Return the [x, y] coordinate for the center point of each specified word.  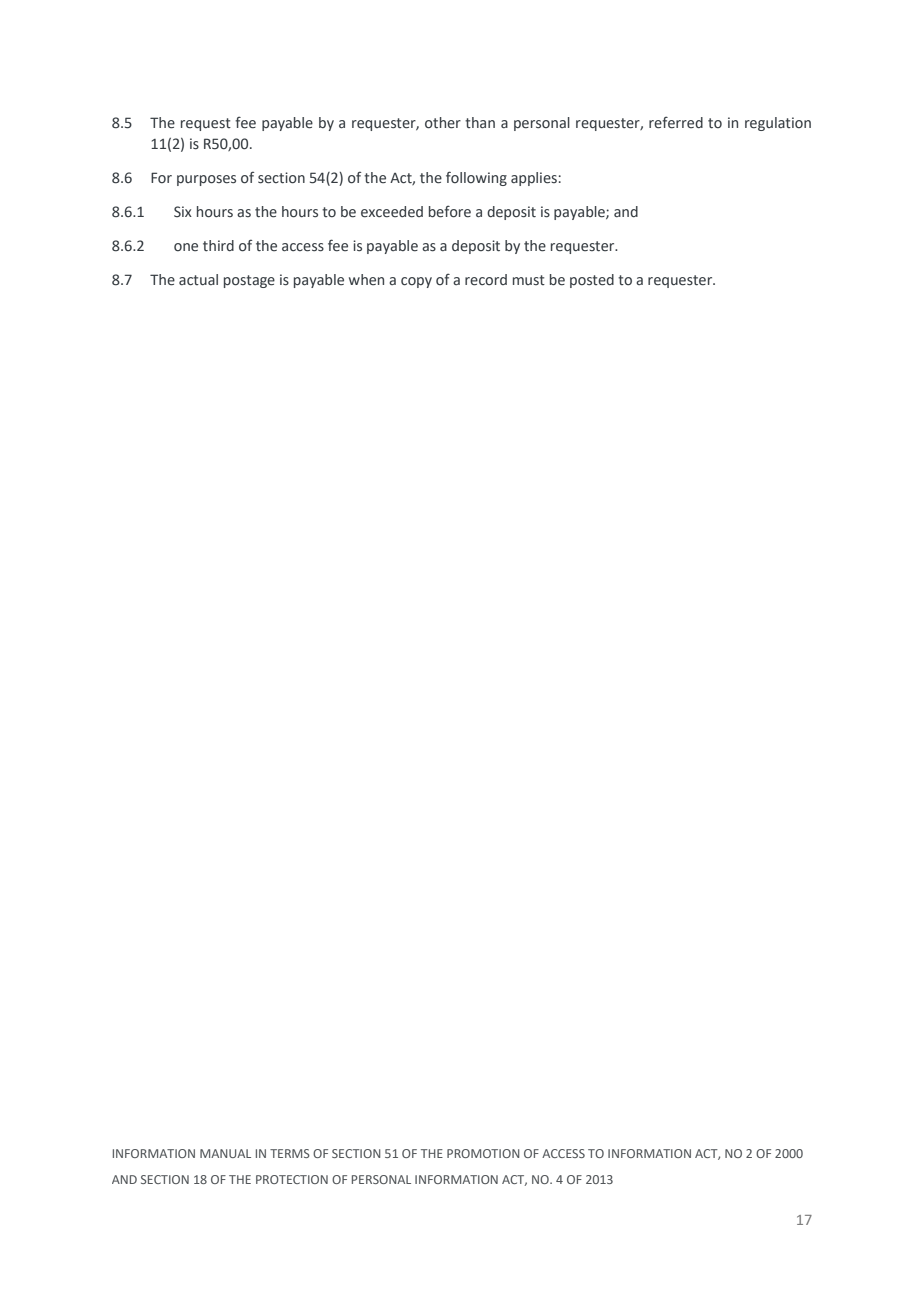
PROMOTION [483, 1153]
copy [416, 282]
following [476, 178]
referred [676, 122]
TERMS [290, 1153]
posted [592, 281]
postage [249, 281]
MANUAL [225, 1153]
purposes [206, 180]
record [486, 280]
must [529, 280]
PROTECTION [292, 1179]
